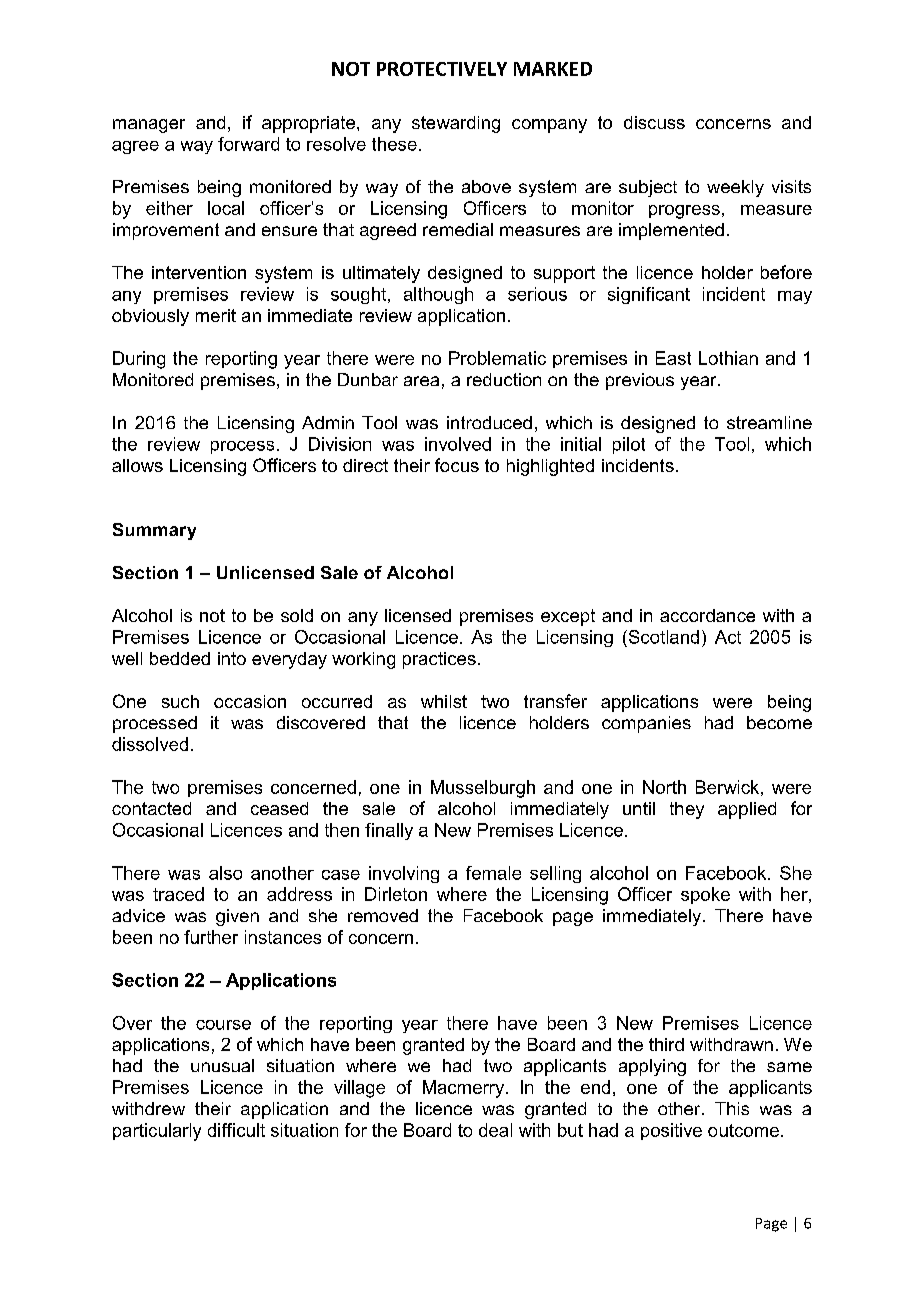 Image resolution: width=924 pixels, height=1308 pixels. I want to click on This, so click(732, 1108).
